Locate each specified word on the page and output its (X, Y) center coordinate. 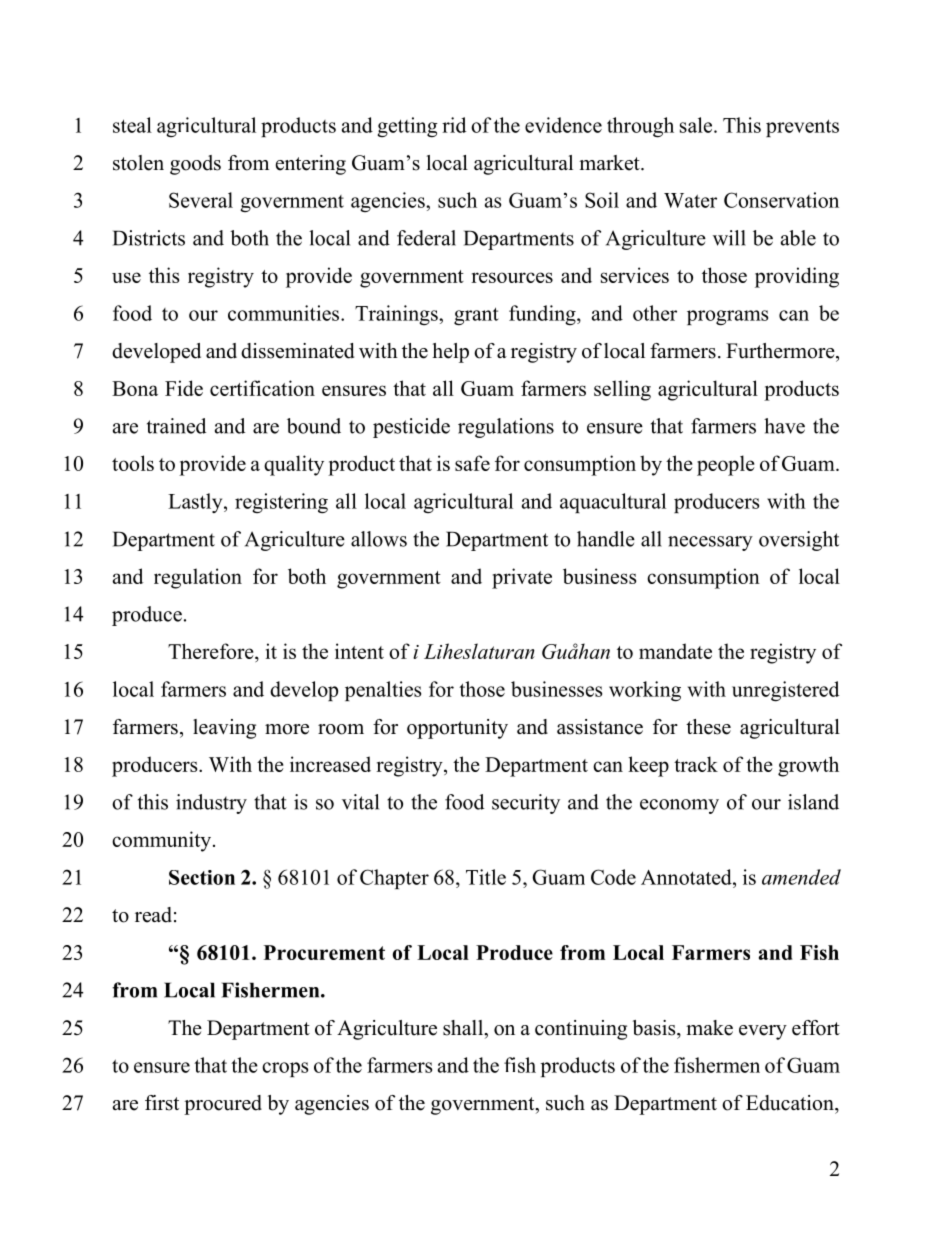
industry (211, 804)
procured (223, 1105)
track (696, 764)
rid (454, 125)
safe (472, 463)
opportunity (457, 729)
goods (195, 165)
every (763, 1032)
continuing (581, 1030)
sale (697, 125)
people (726, 465)
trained (176, 426)
